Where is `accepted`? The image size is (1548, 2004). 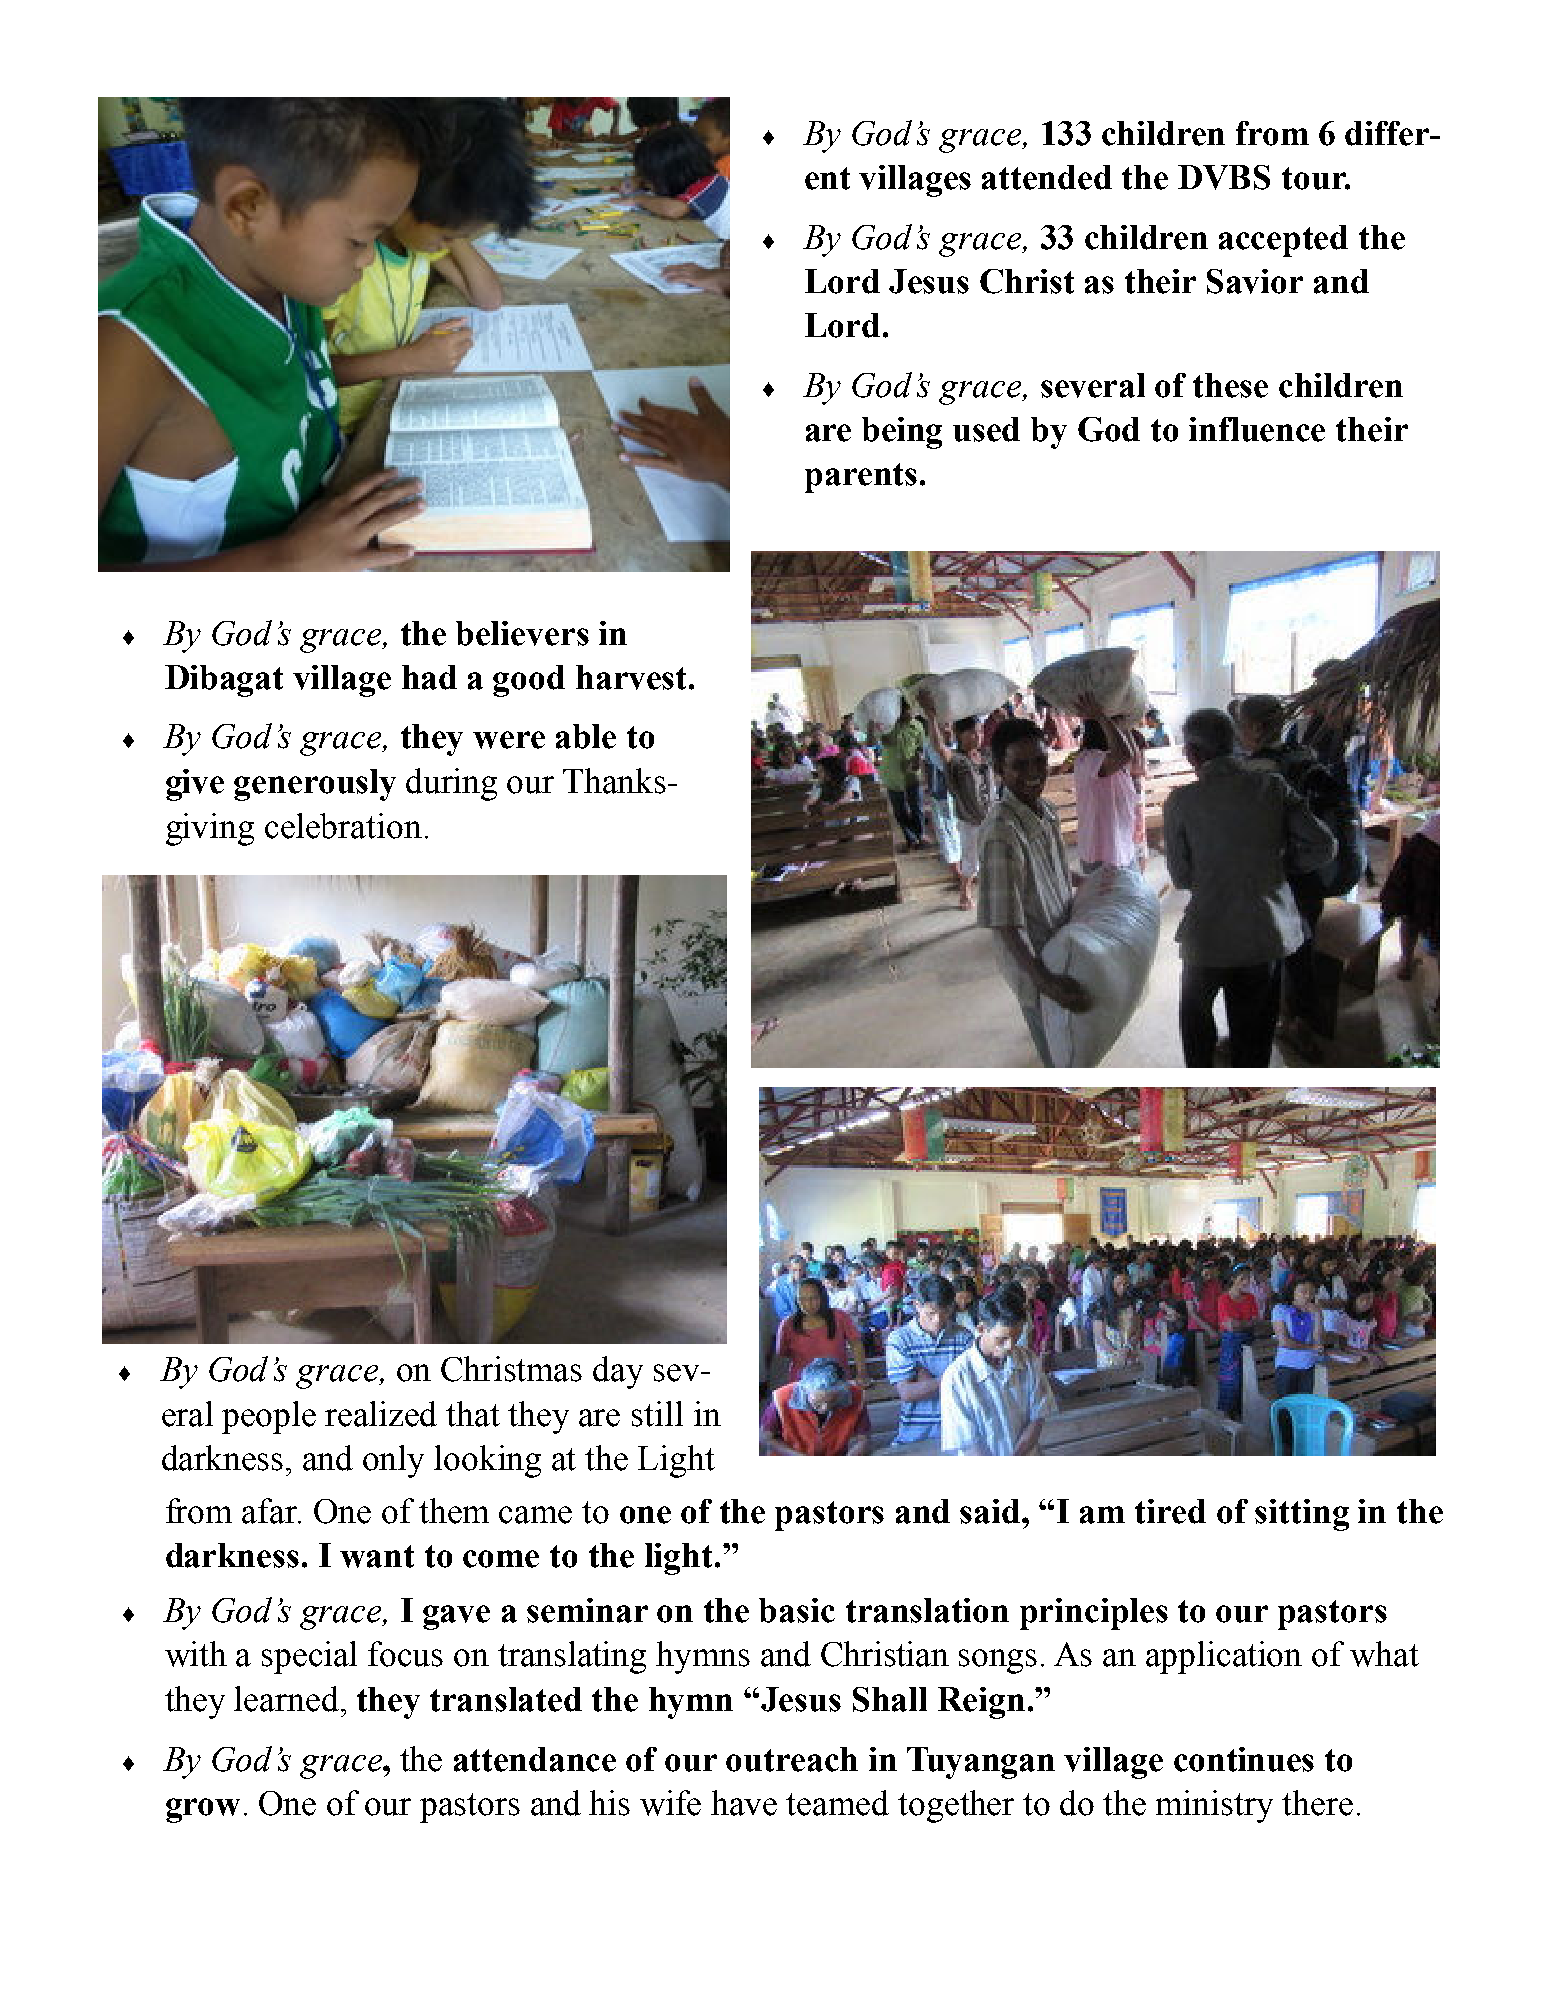
accepted is located at coordinates (1283, 241).
